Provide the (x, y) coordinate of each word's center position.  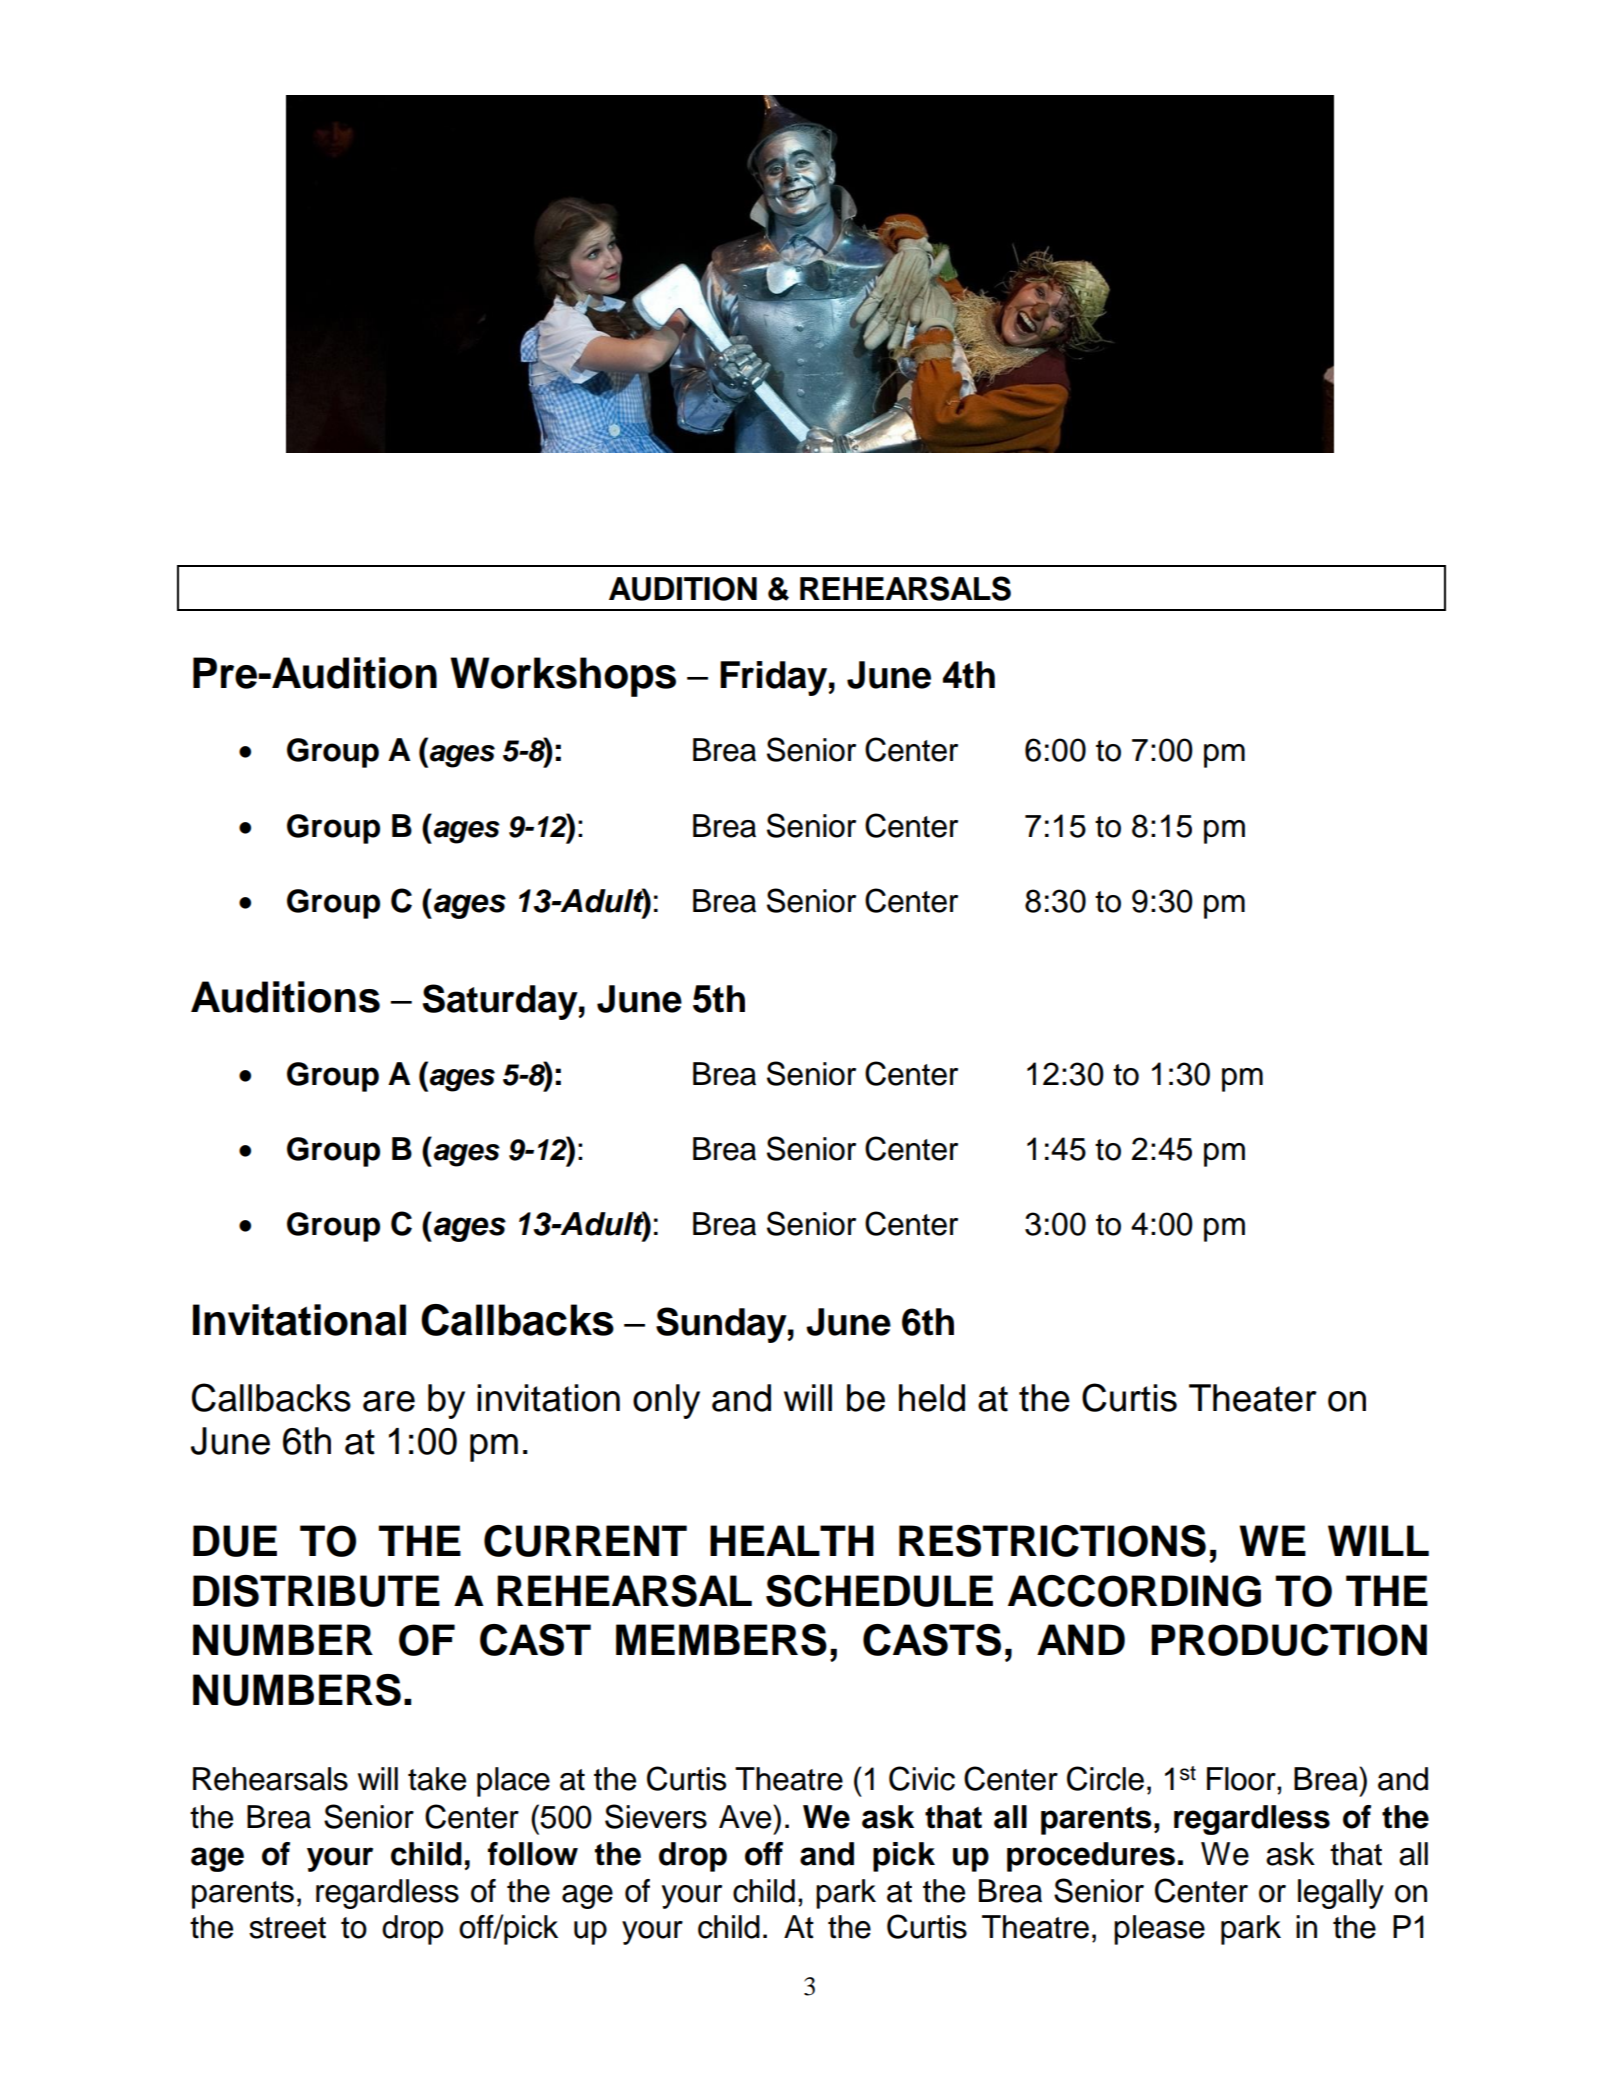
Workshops (563, 677)
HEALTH (792, 1540)
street (287, 1928)
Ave (746, 1817)
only (666, 1401)
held (932, 1398)
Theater (1253, 1398)
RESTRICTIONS (1052, 1541)
